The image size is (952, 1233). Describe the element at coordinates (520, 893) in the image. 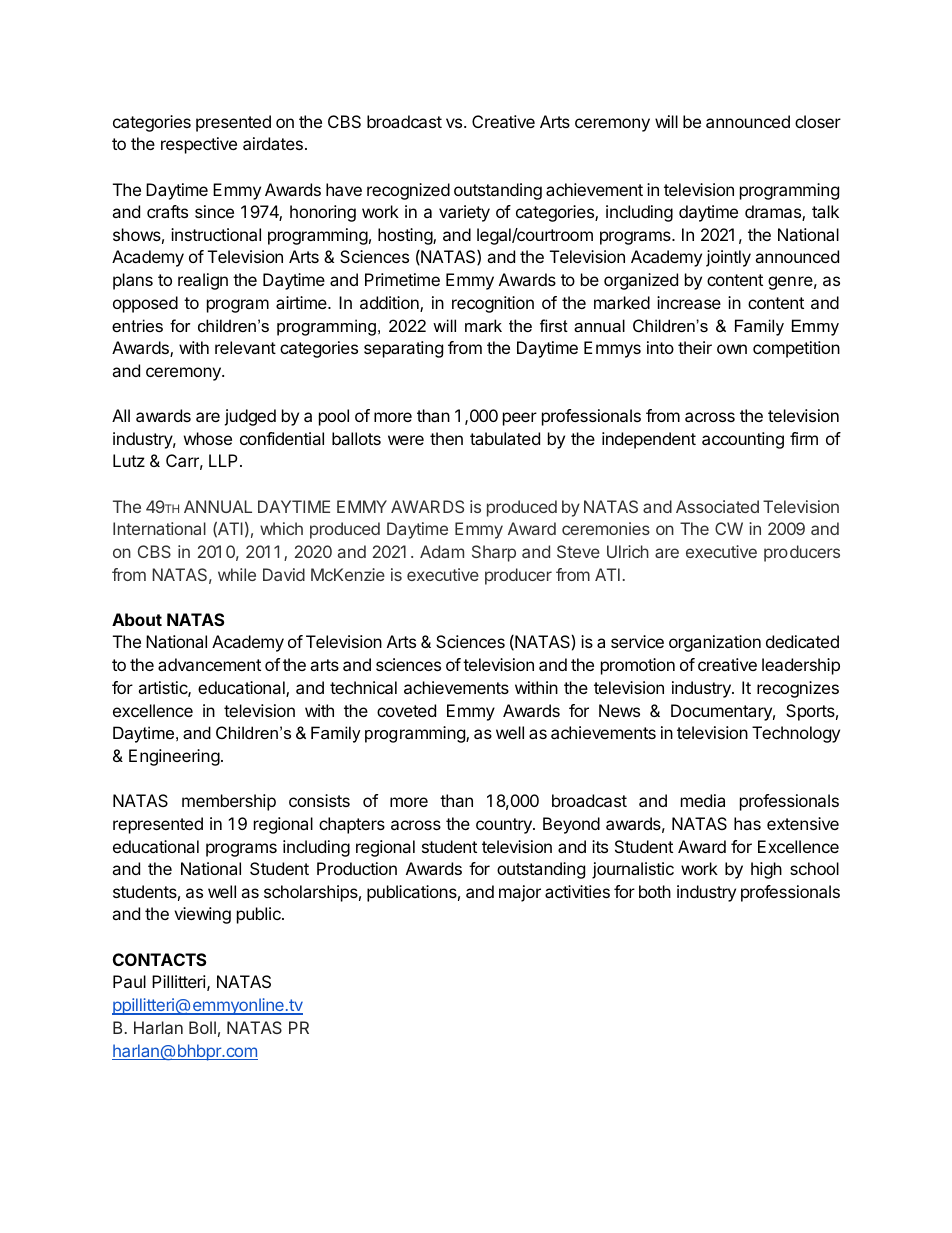

I see `major` at that location.
